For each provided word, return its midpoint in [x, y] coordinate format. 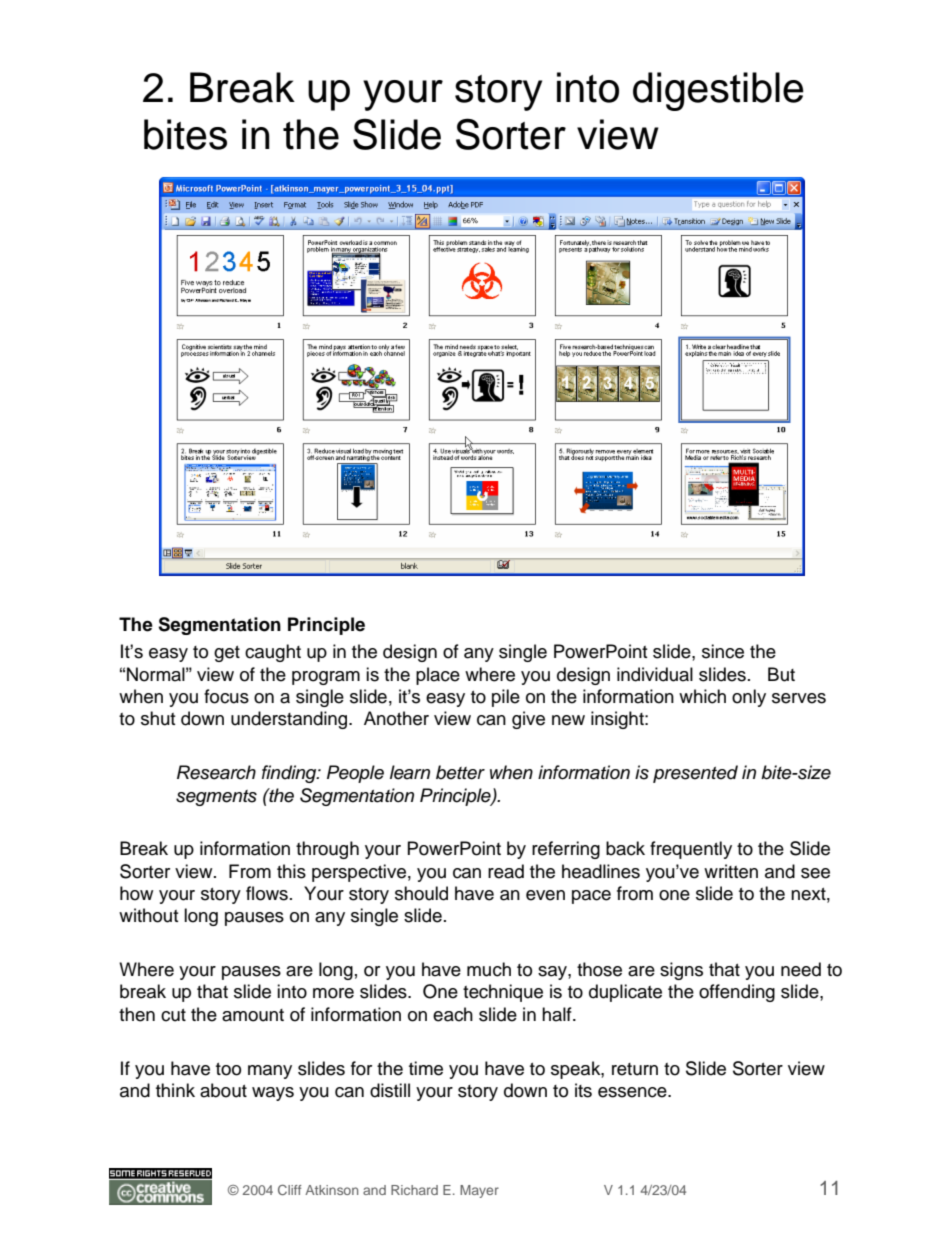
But [781, 674]
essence [633, 1092]
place [438, 676]
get [227, 654]
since [723, 651]
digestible [718, 91]
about [223, 1090]
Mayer [479, 1191]
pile [506, 698]
